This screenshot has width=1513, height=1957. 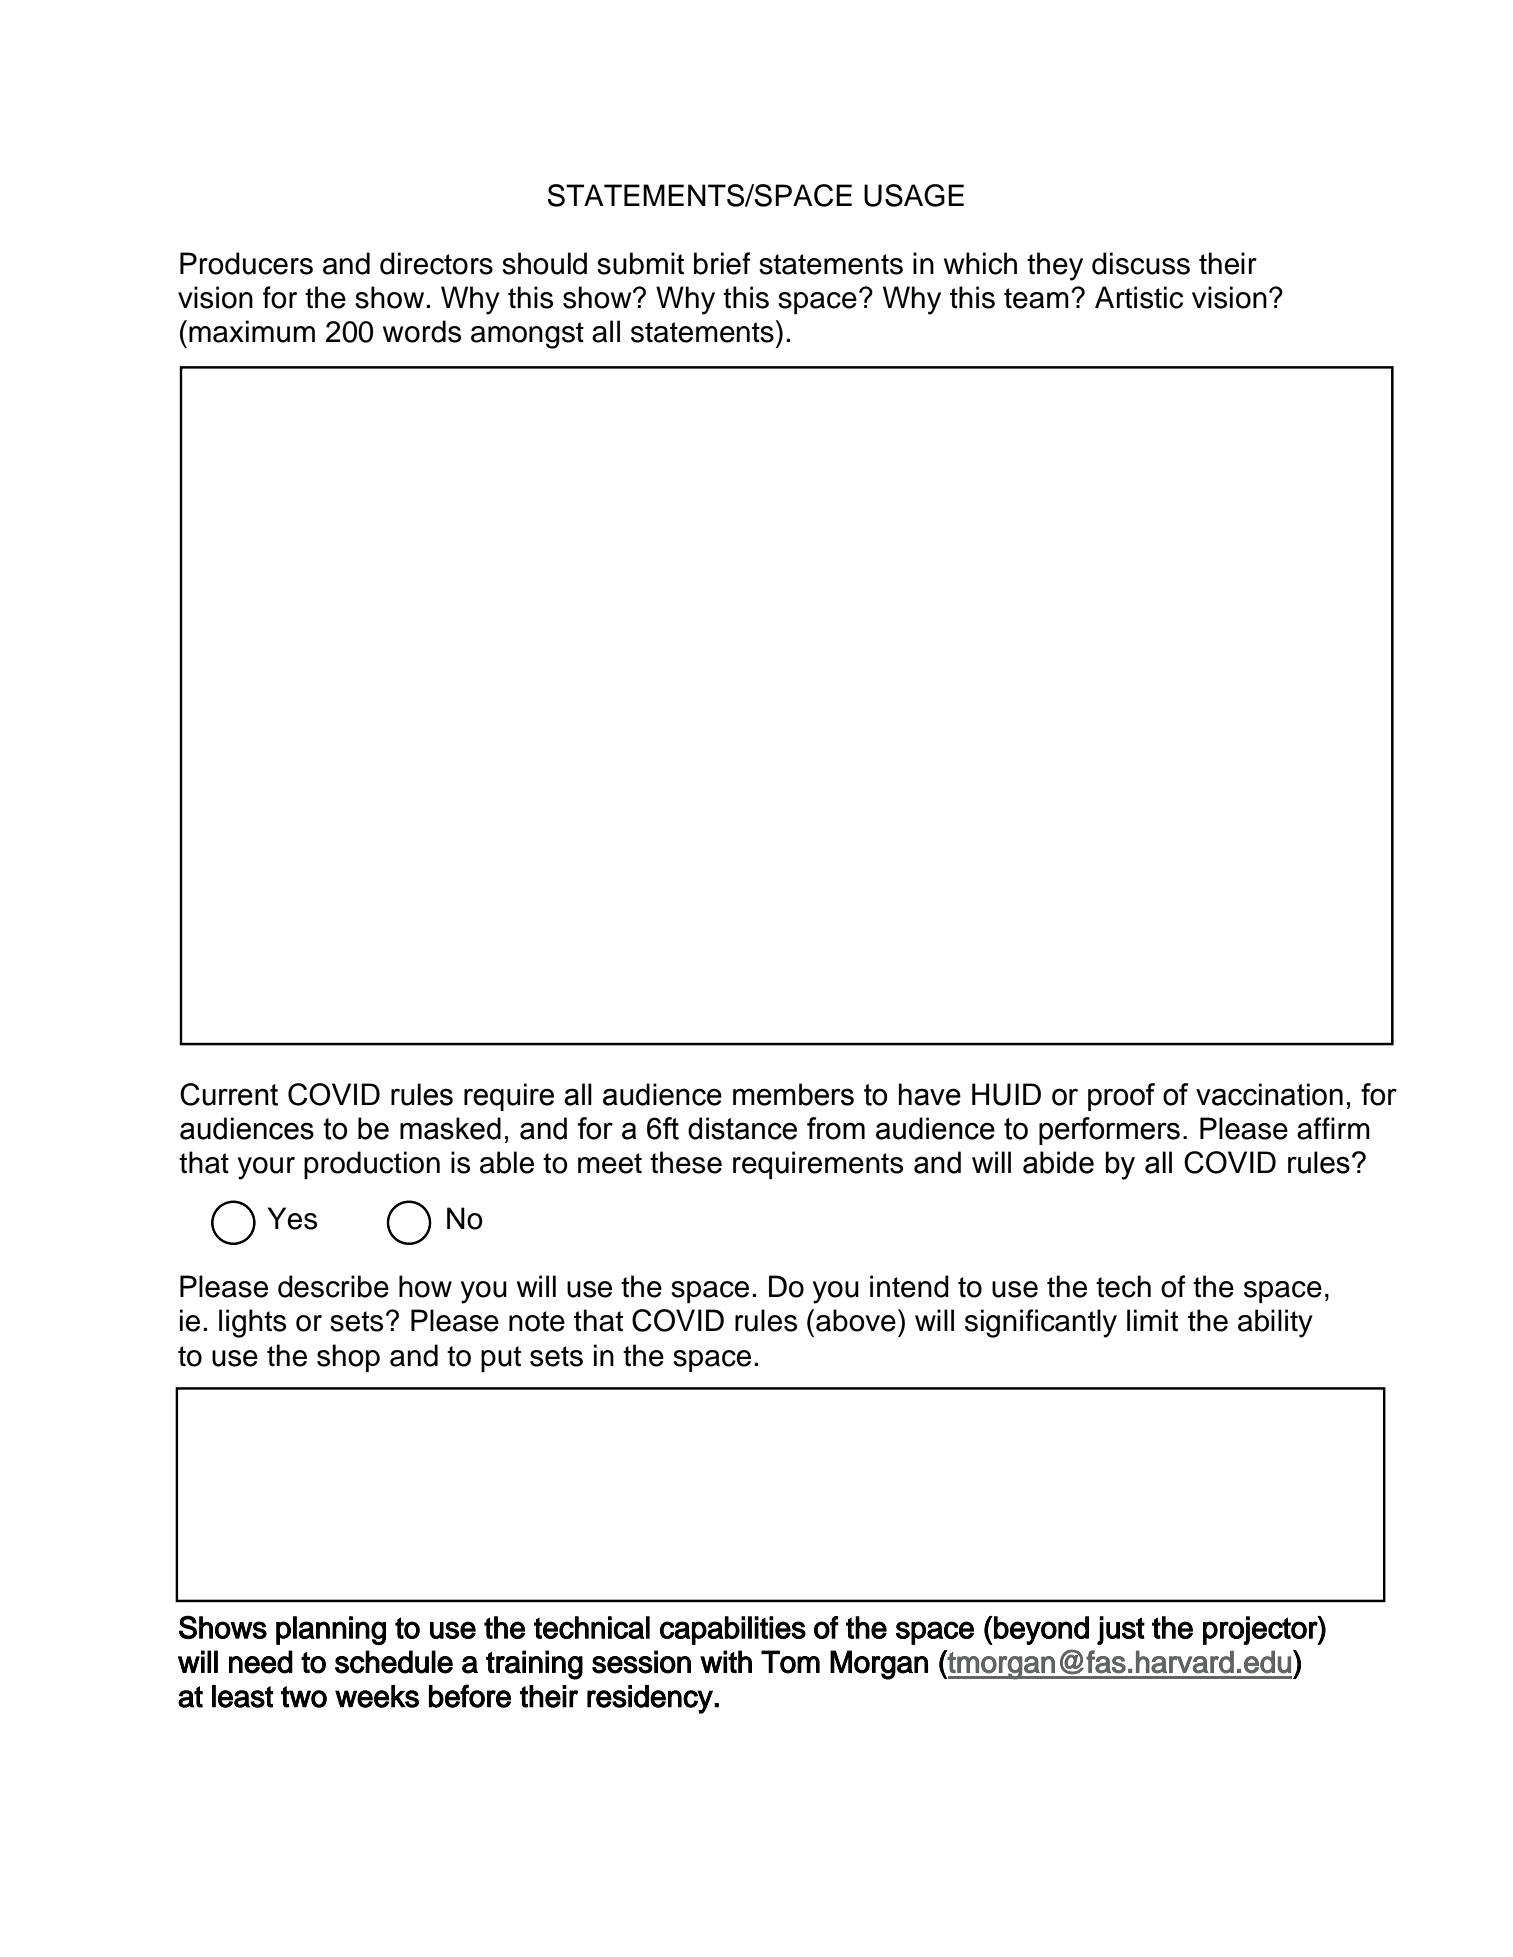 What do you see at coordinates (333, 1286) in the screenshot?
I see `describe` at bounding box center [333, 1286].
